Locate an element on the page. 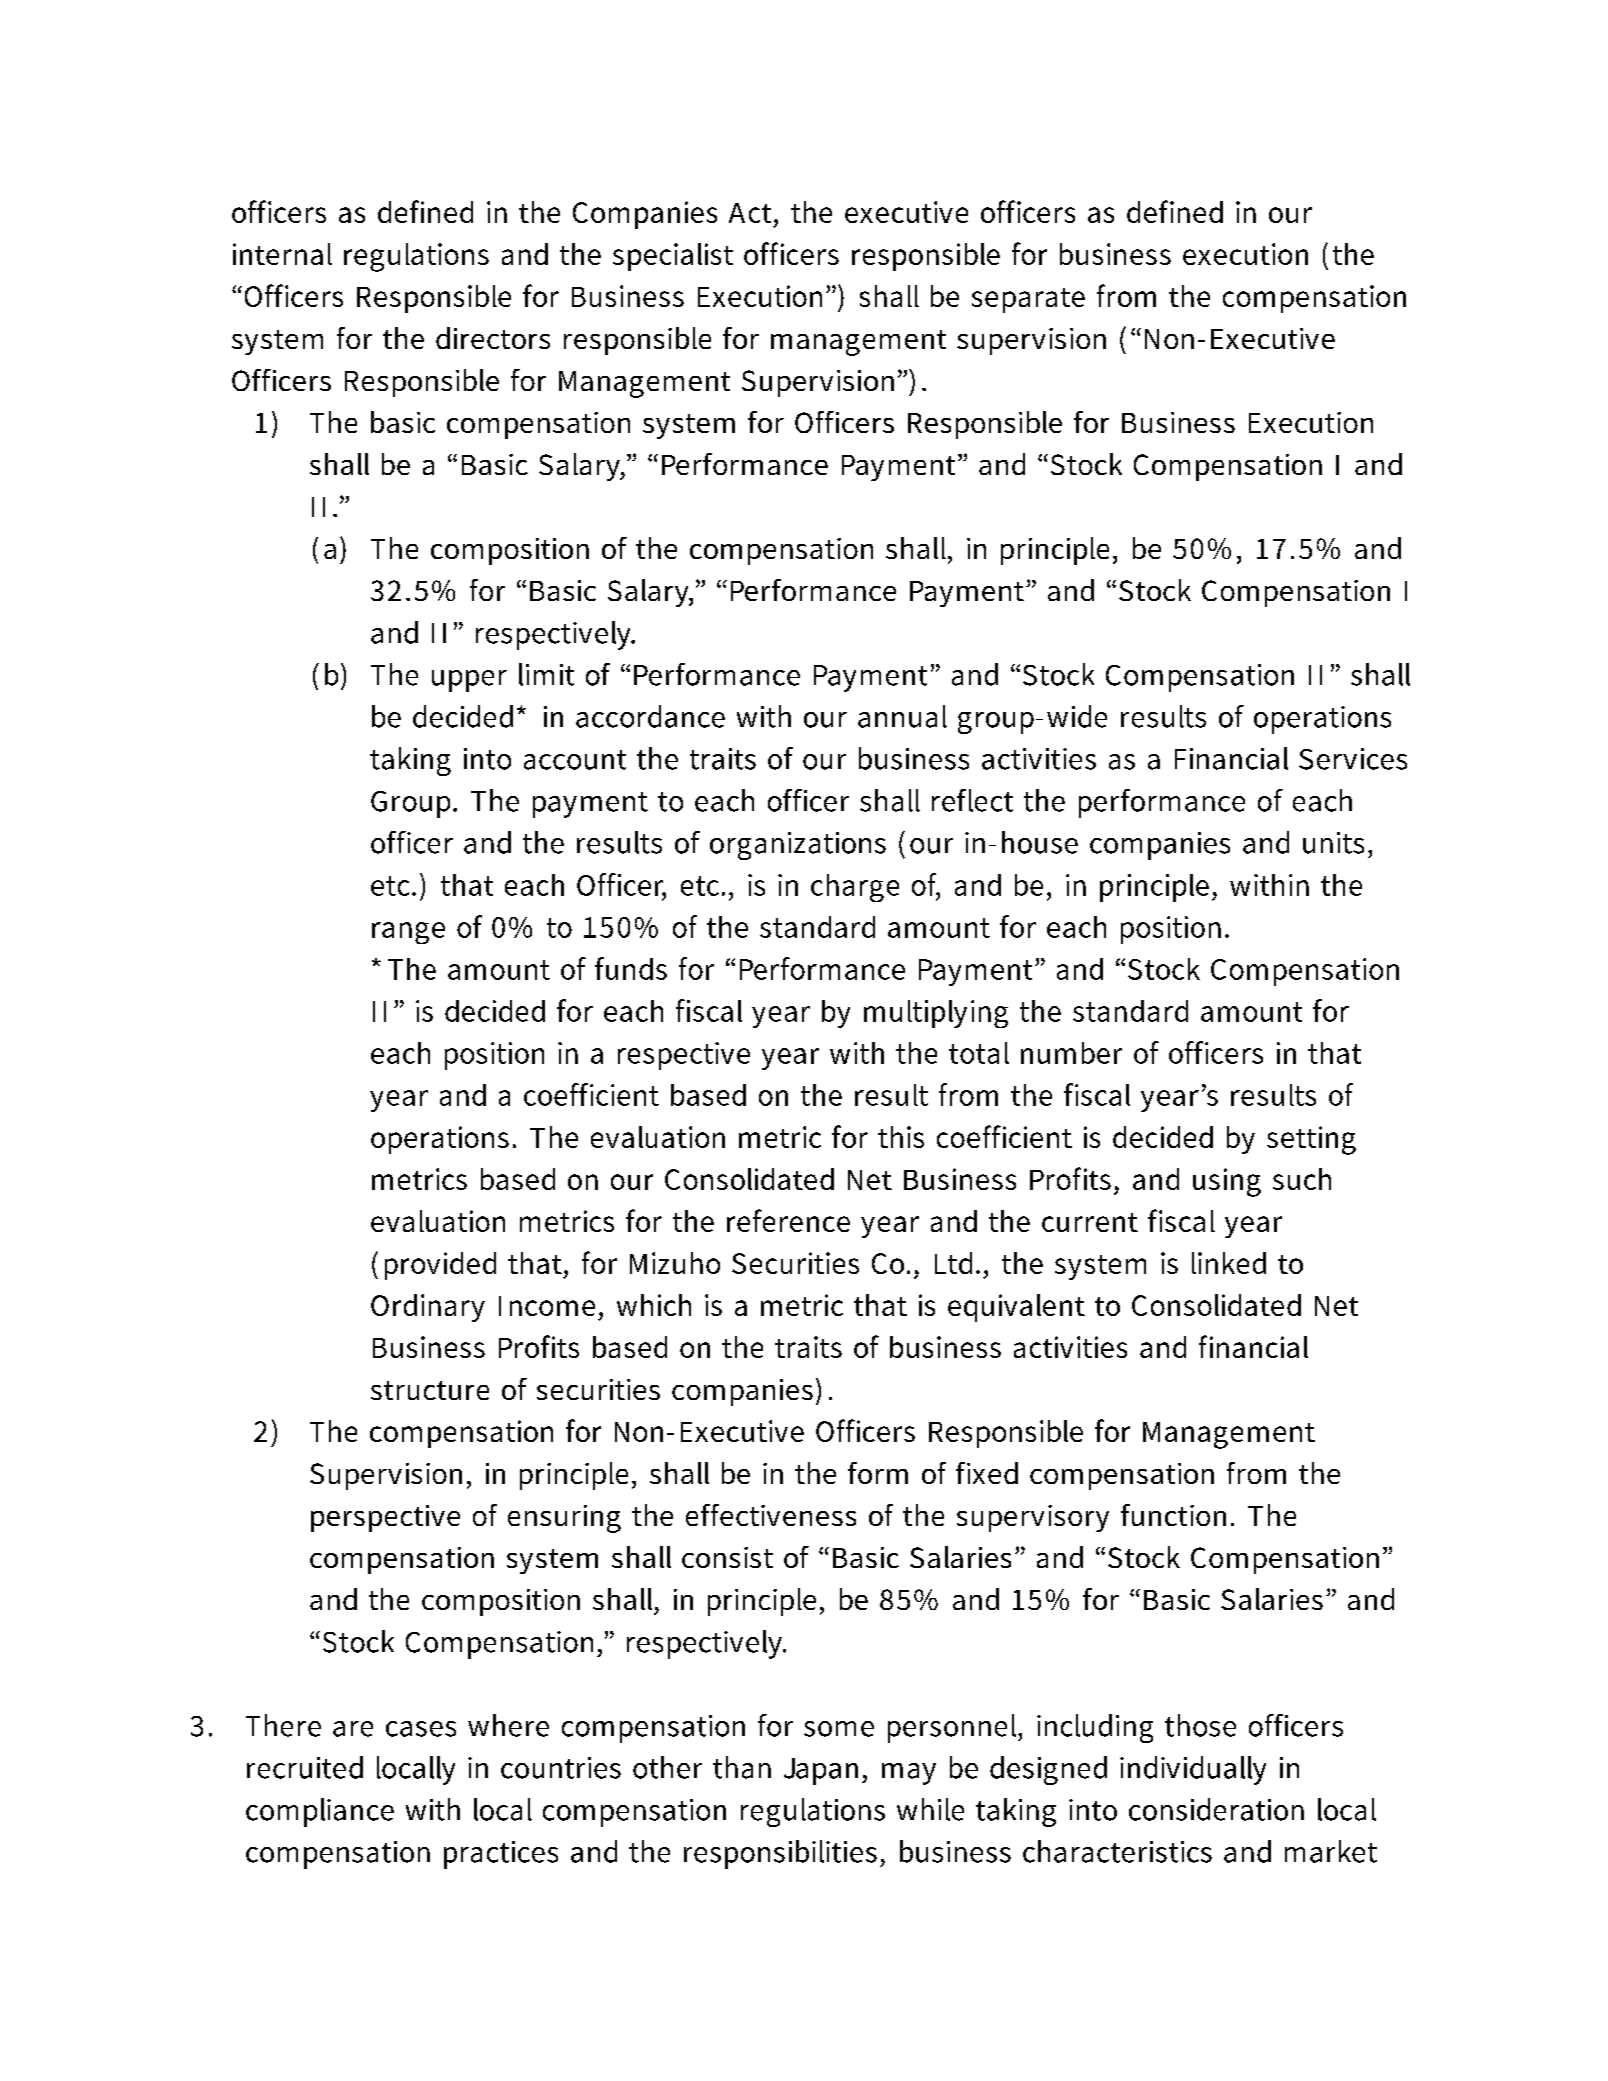 This image has width=1608, height=2081. linked is located at coordinates (1229, 1263).
